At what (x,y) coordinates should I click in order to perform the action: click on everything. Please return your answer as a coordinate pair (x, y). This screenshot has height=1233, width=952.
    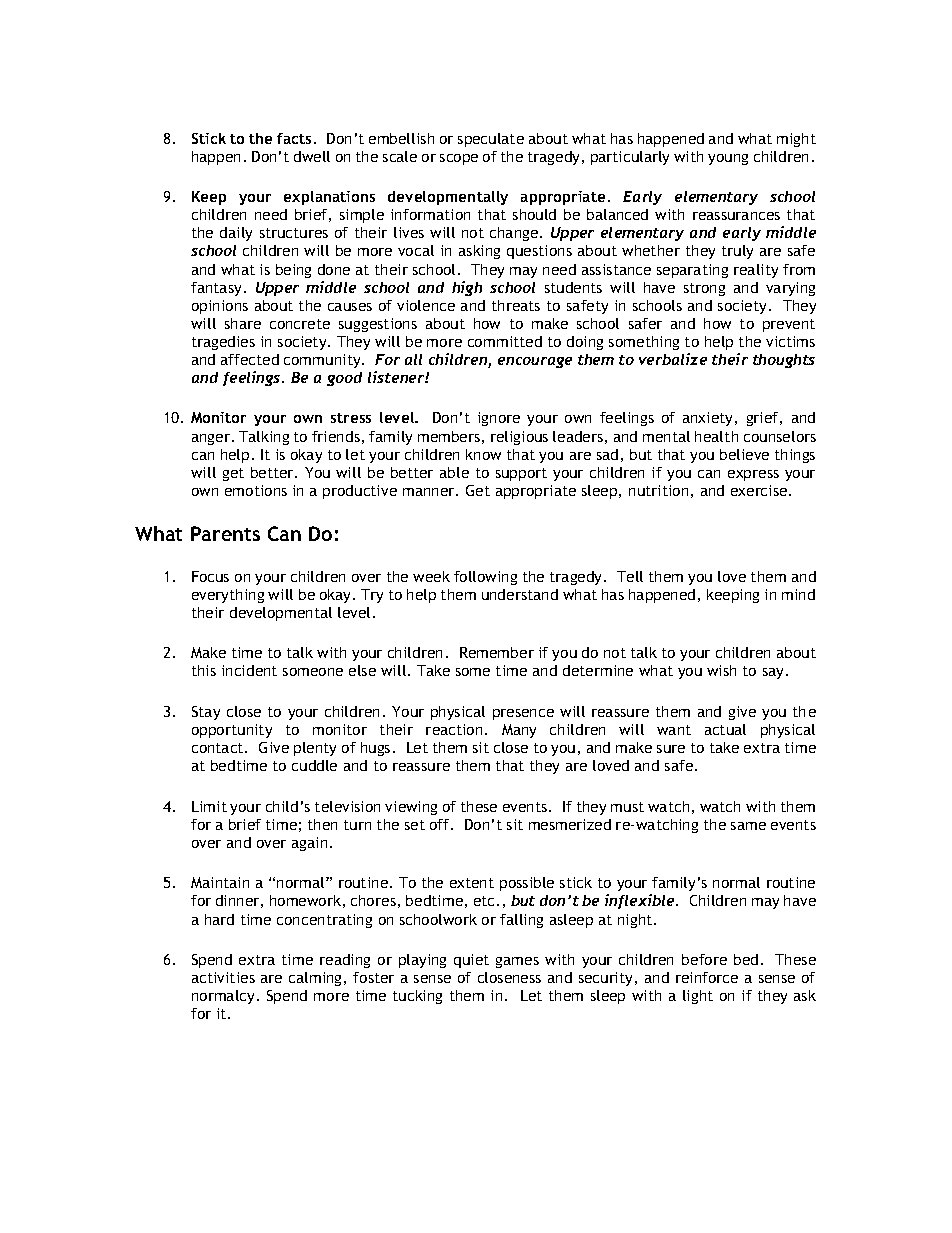
    Looking at the image, I should click on (228, 596).
